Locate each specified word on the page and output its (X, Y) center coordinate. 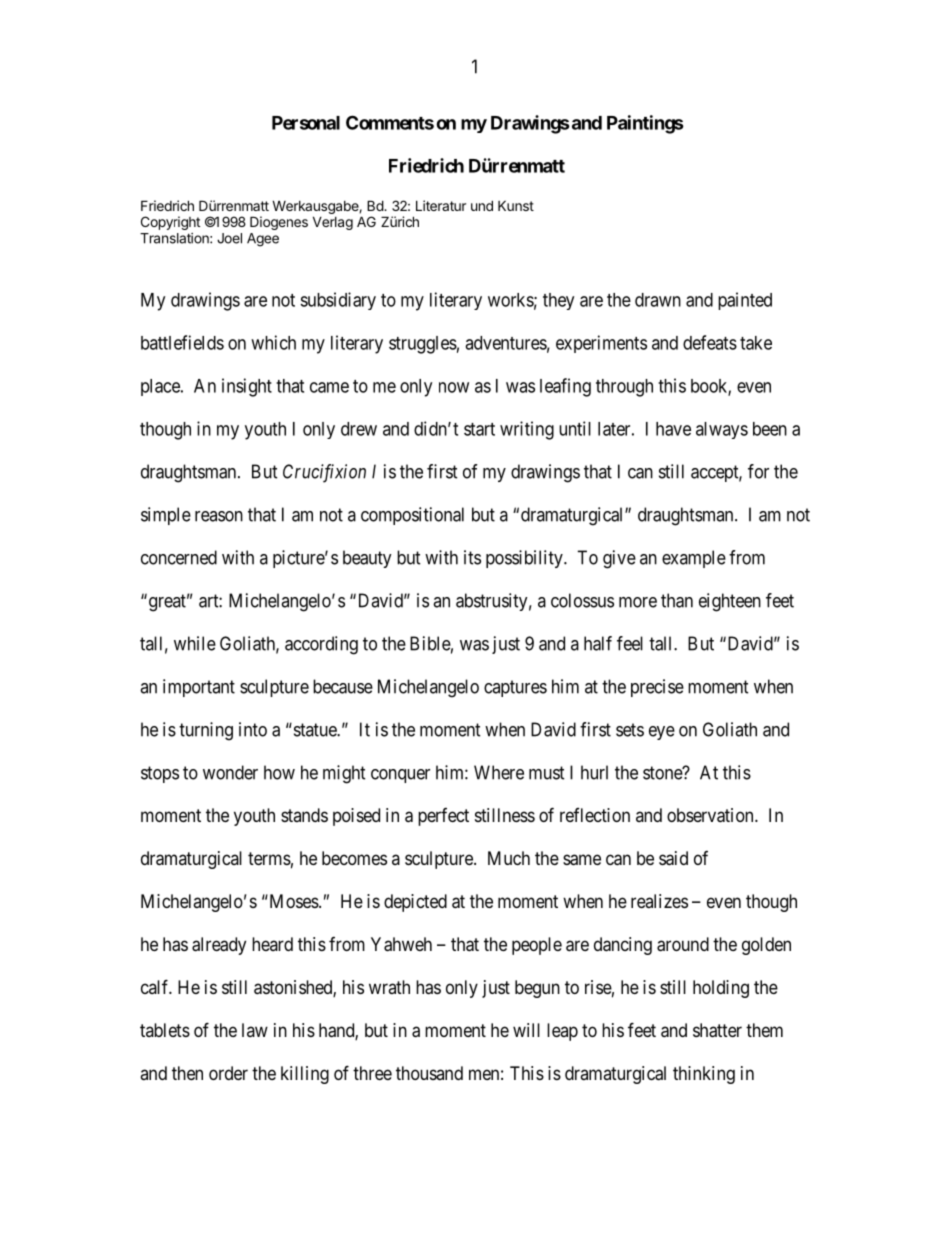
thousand (429, 1073)
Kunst (516, 205)
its (472, 557)
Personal (306, 123)
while (195, 643)
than (677, 600)
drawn (658, 300)
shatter (717, 1030)
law (255, 1030)
